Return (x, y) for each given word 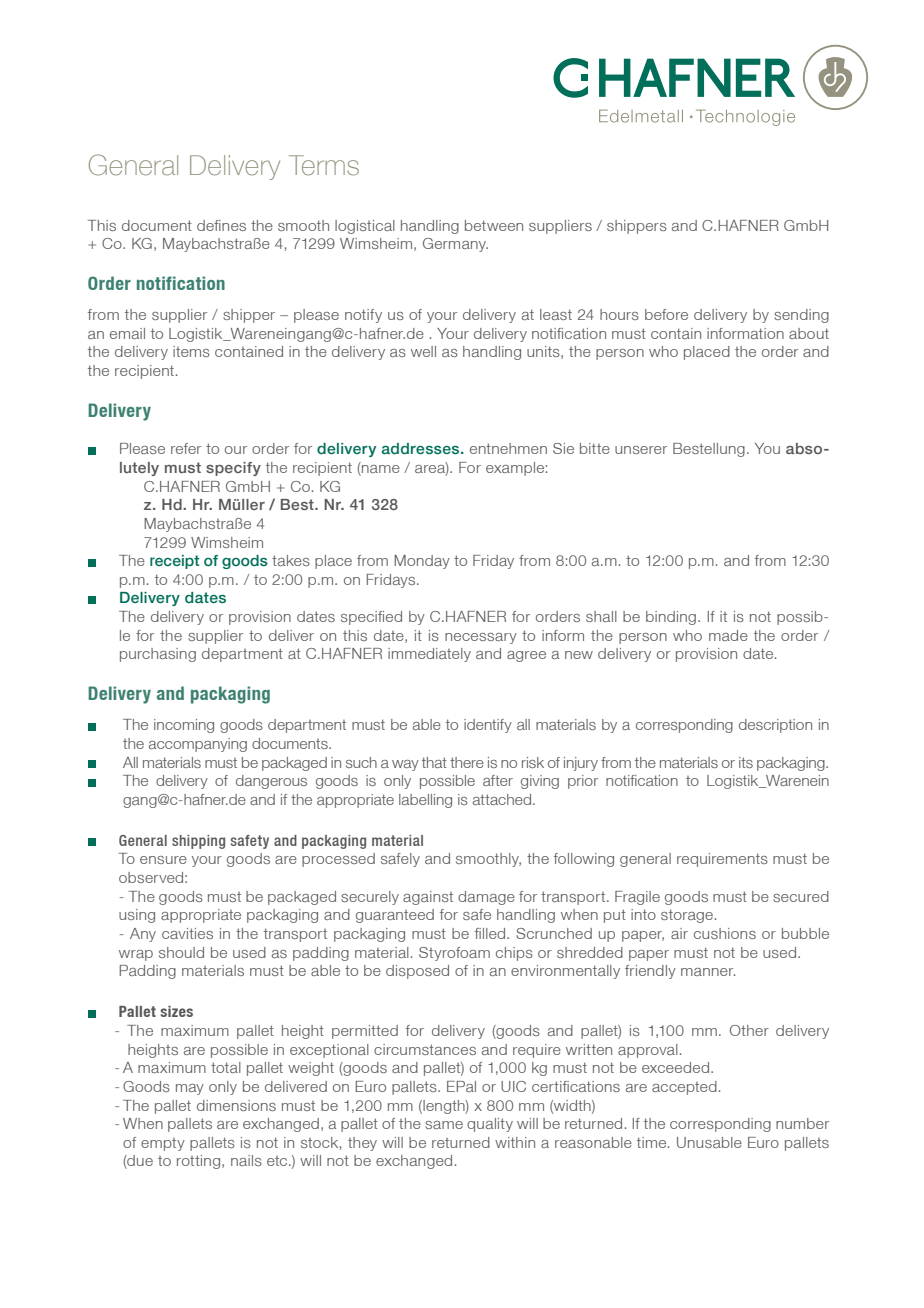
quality (490, 1125)
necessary (481, 638)
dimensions (236, 1105)
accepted (684, 1088)
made (728, 635)
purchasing (158, 655)
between (494, 225)
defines (221, 225)
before (666, 314)
